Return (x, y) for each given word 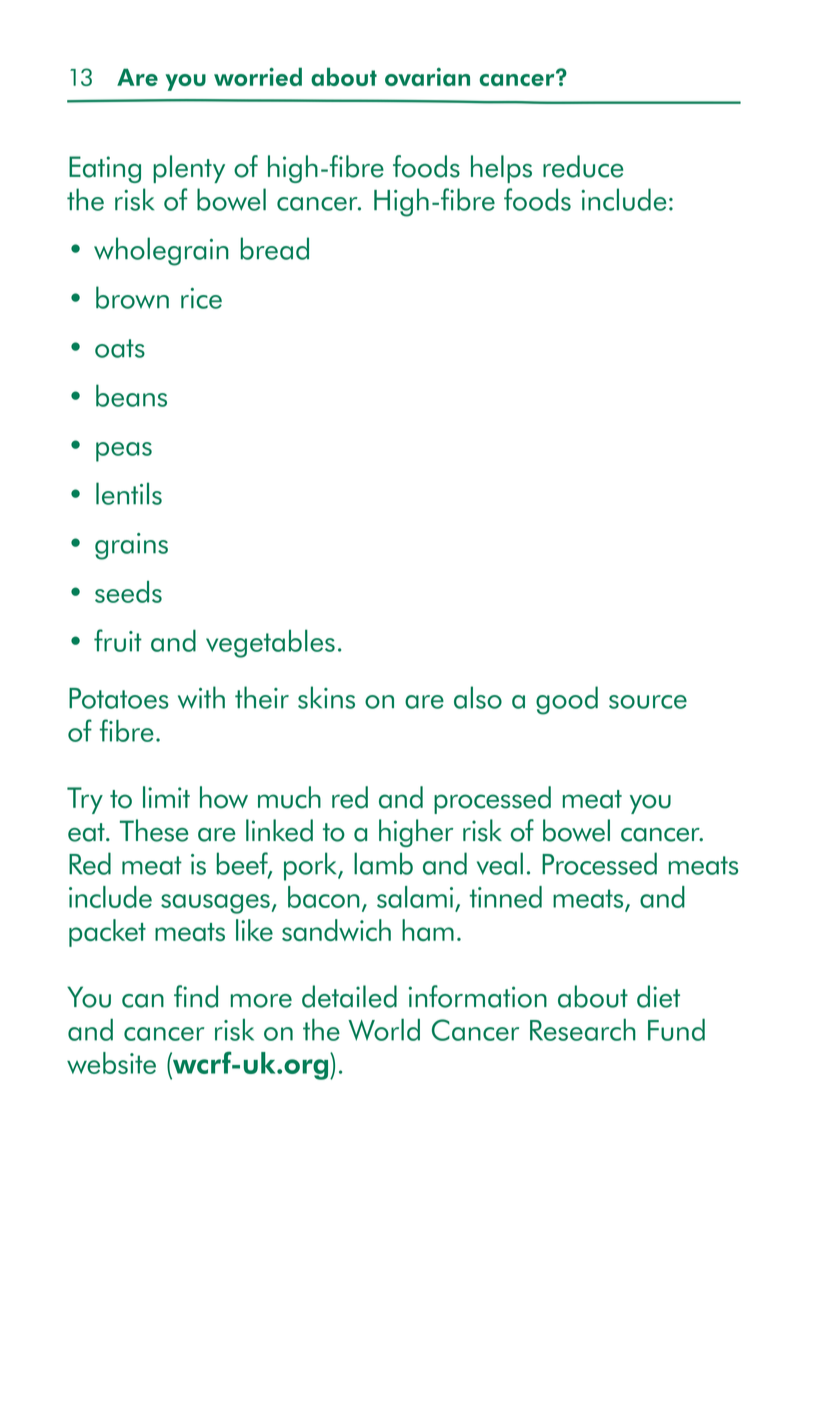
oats (120, 348)
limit (166, 797)
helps (501, 169)
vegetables (270, 644)
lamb (383, 863)
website (111, 1063)
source (648, 702)
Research (583, 1030)
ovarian (427, 77)
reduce (583, 166)
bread (275, 248)
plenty (189, 169)
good (567, 700)
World (384, 1029)
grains (131, 546)
